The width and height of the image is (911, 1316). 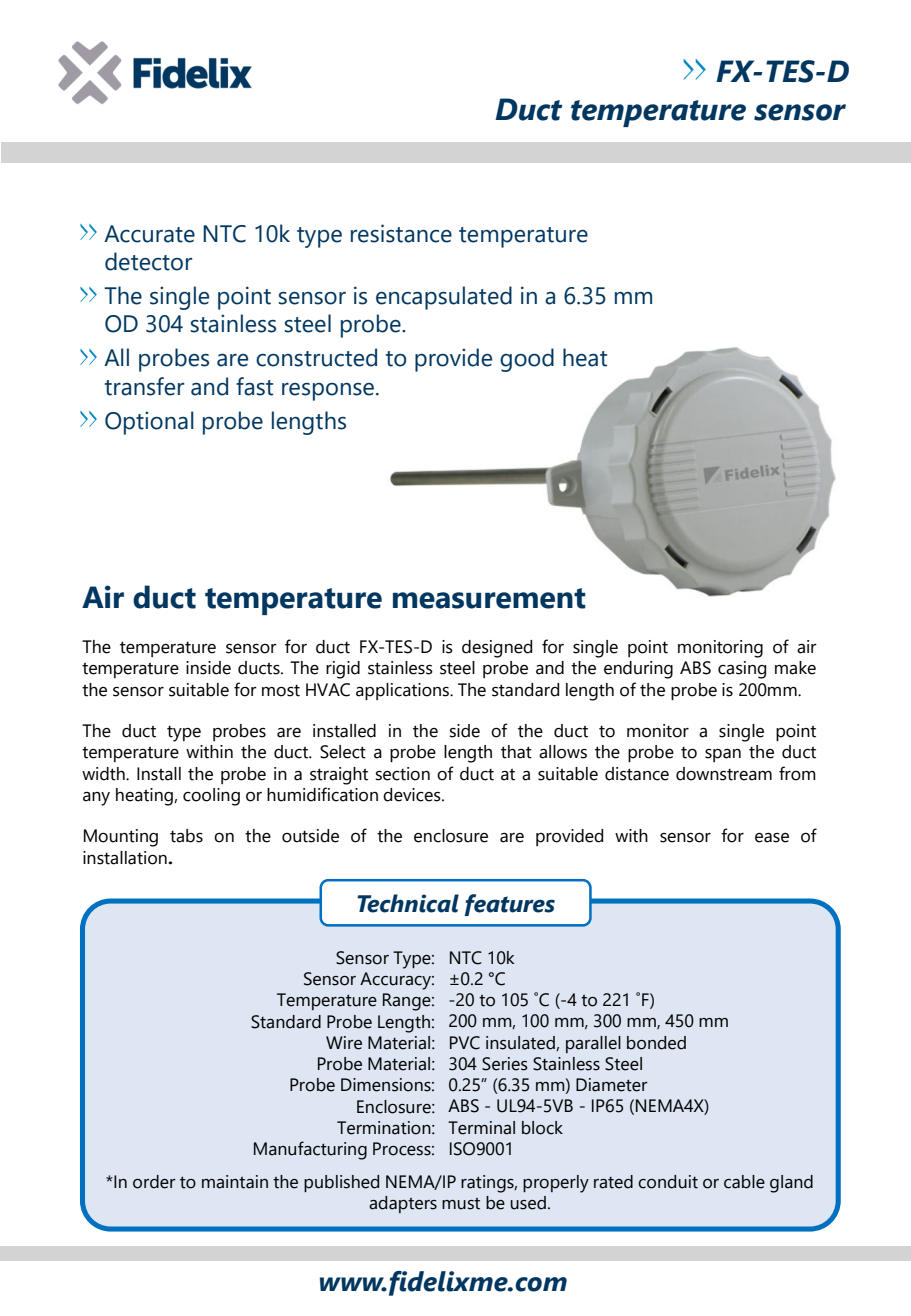 I want to click on bonded, so click(x=656, y=1043).
